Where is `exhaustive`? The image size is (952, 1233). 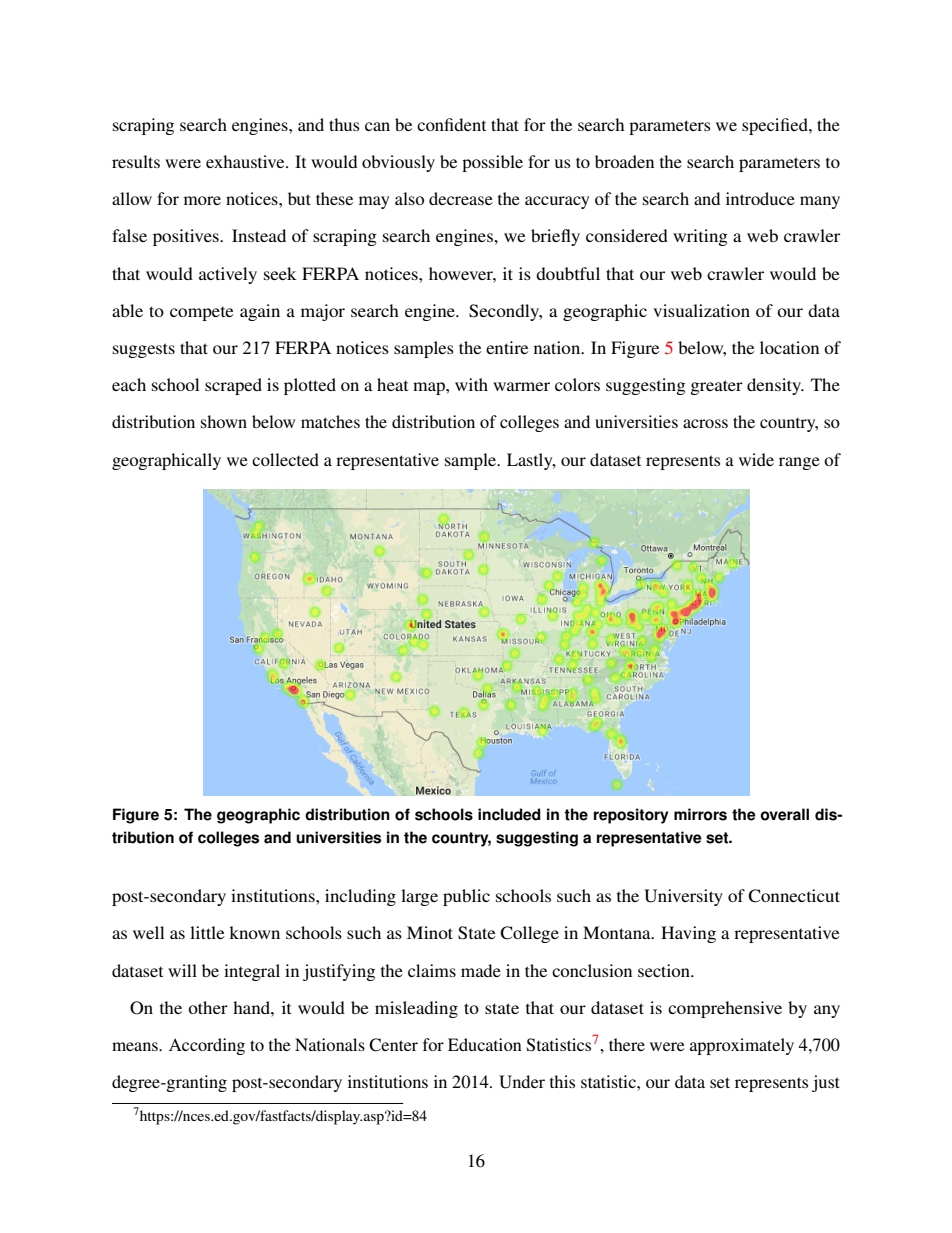
exhaustive is located at coordinates (246, 161).
